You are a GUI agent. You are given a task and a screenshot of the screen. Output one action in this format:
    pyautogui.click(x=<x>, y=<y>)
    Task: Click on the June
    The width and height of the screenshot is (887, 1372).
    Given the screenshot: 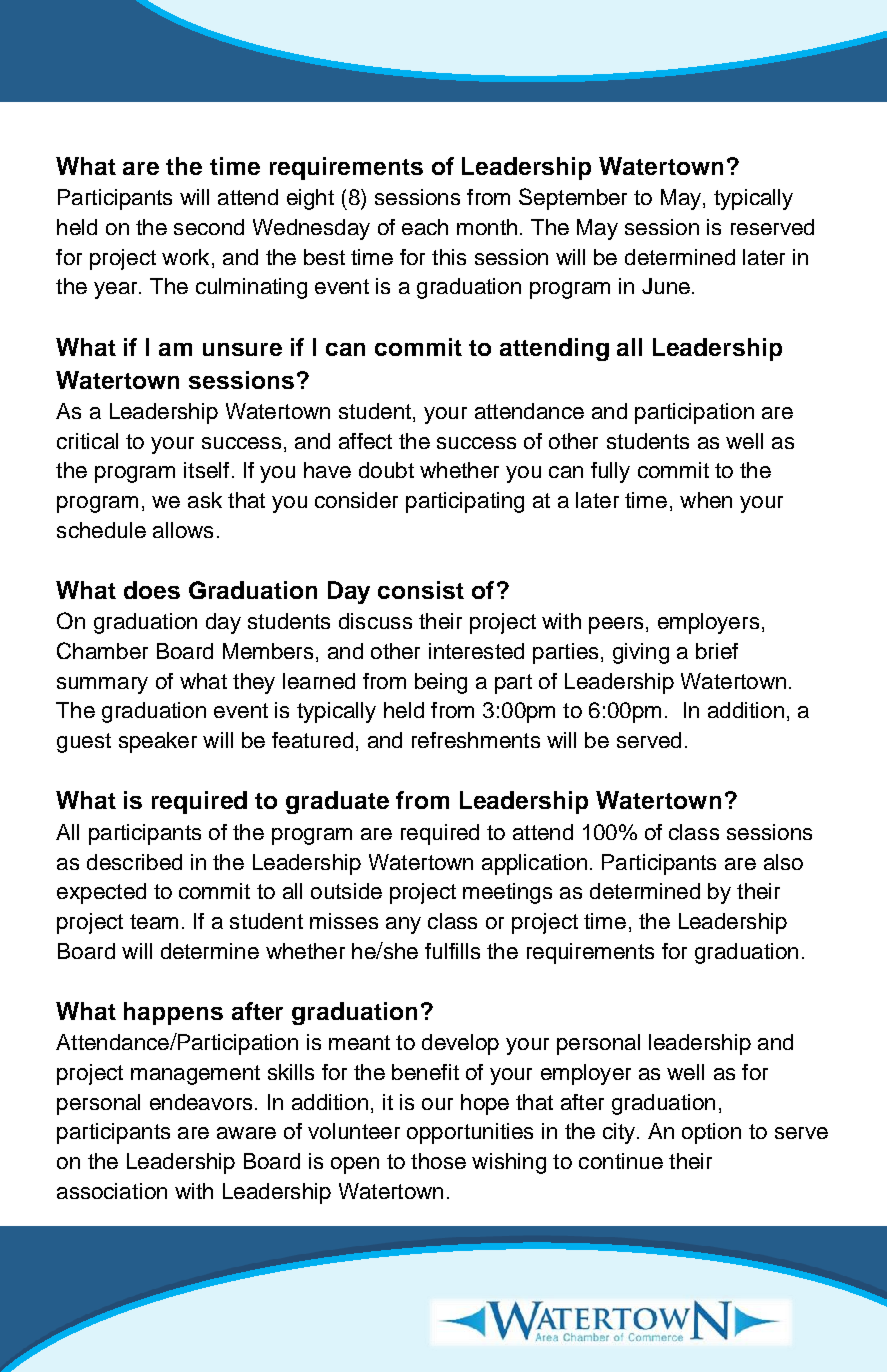 What is the action you would take?
    pyautogui.click(x=666, y=286)
